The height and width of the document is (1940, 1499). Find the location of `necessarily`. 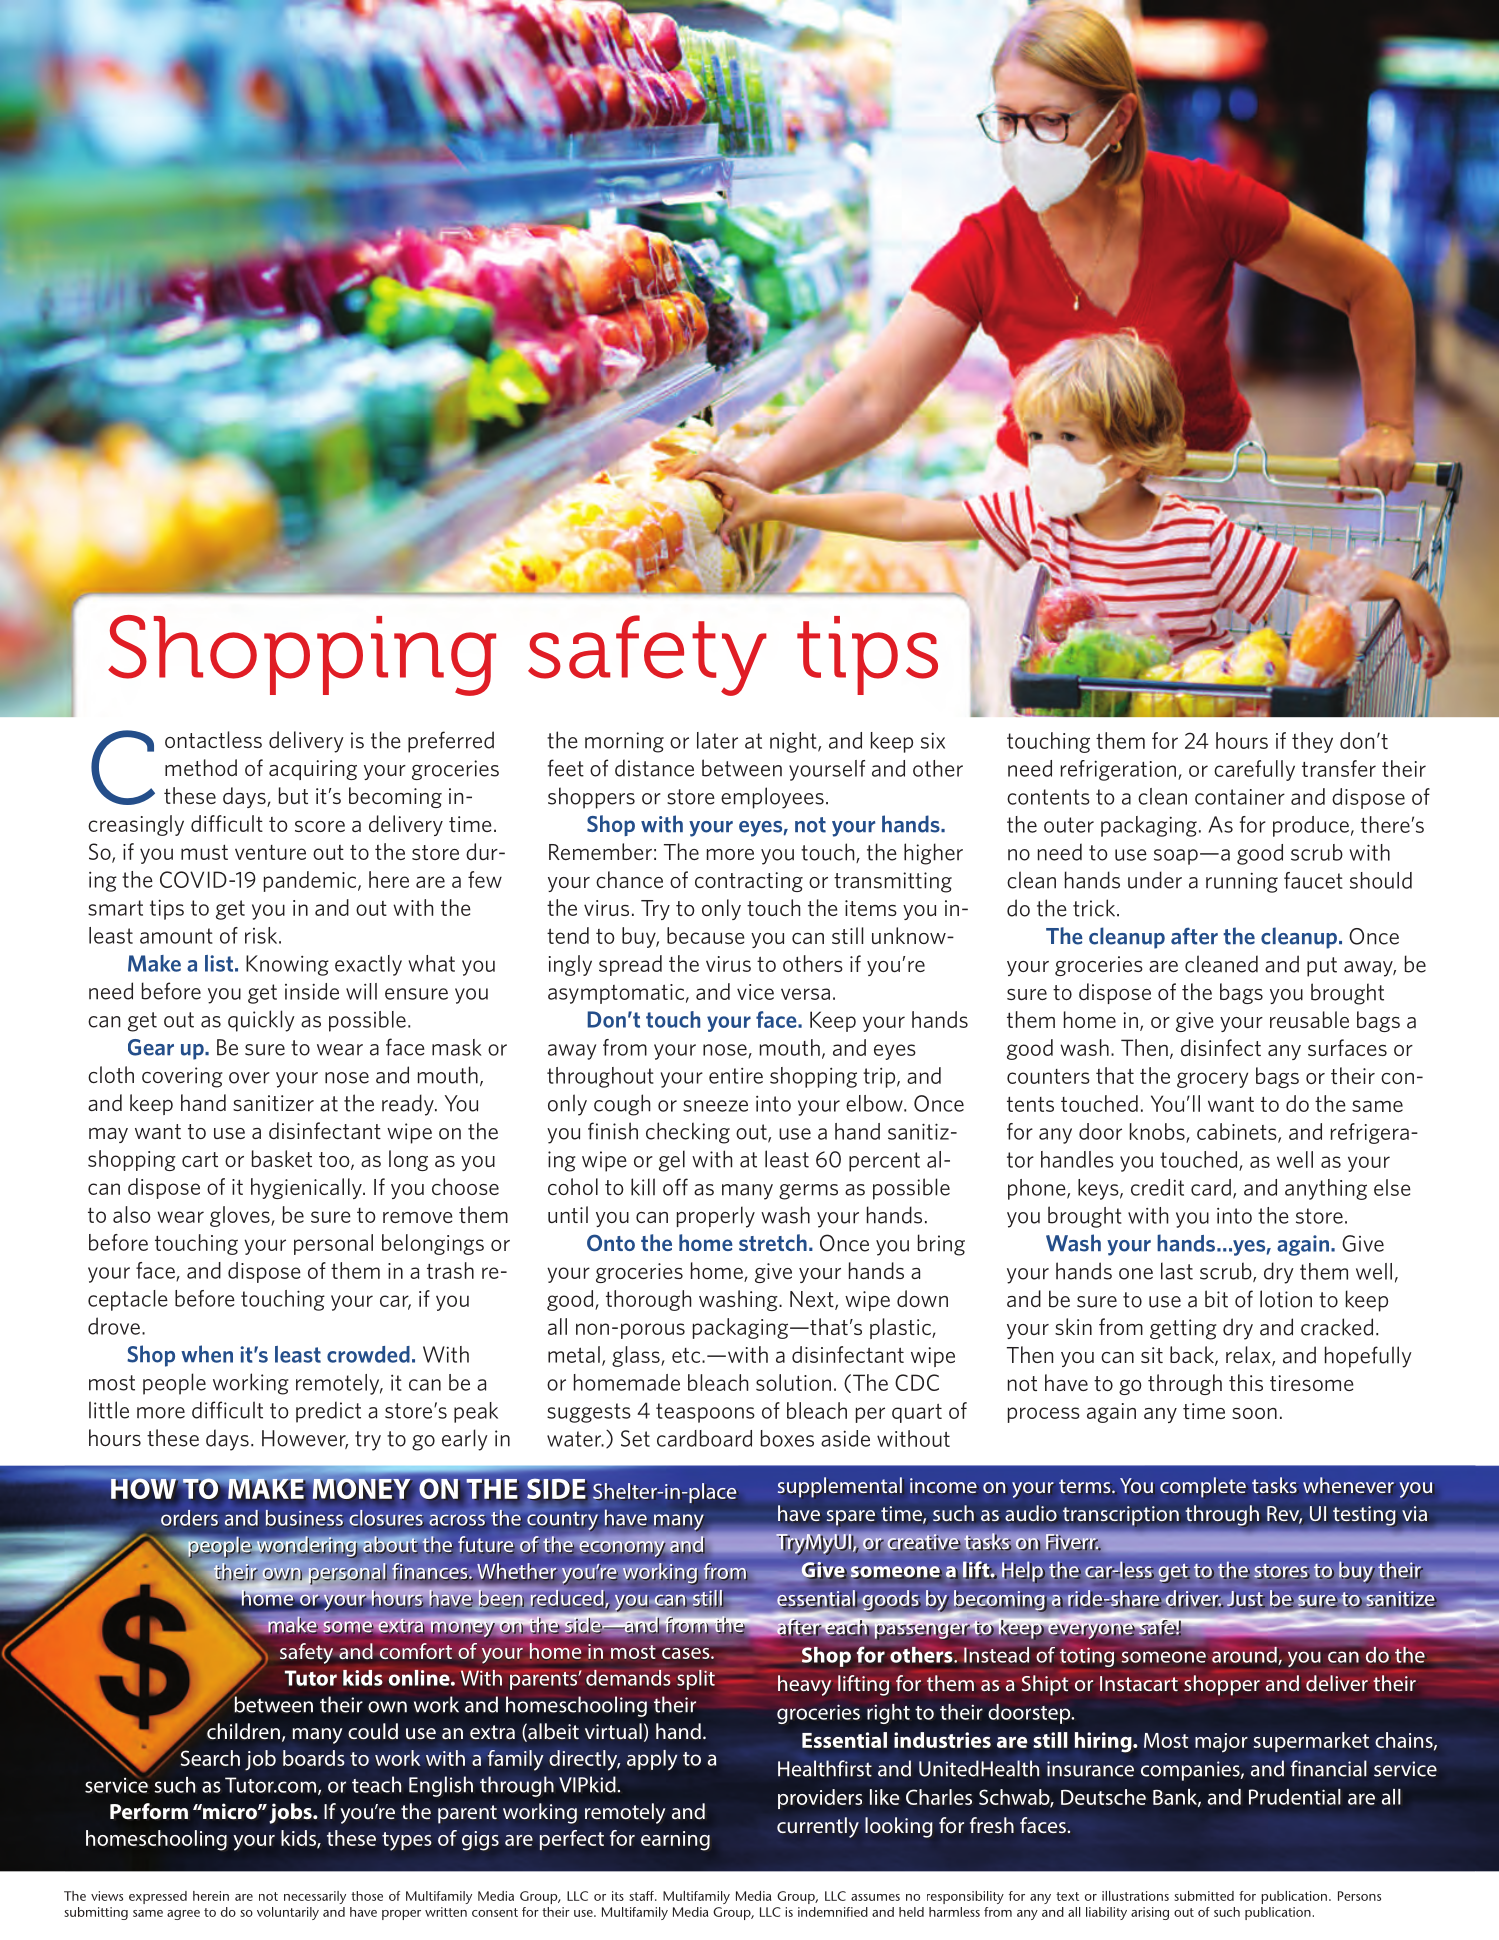

necessarily is located at coordinates (315, 1897).
